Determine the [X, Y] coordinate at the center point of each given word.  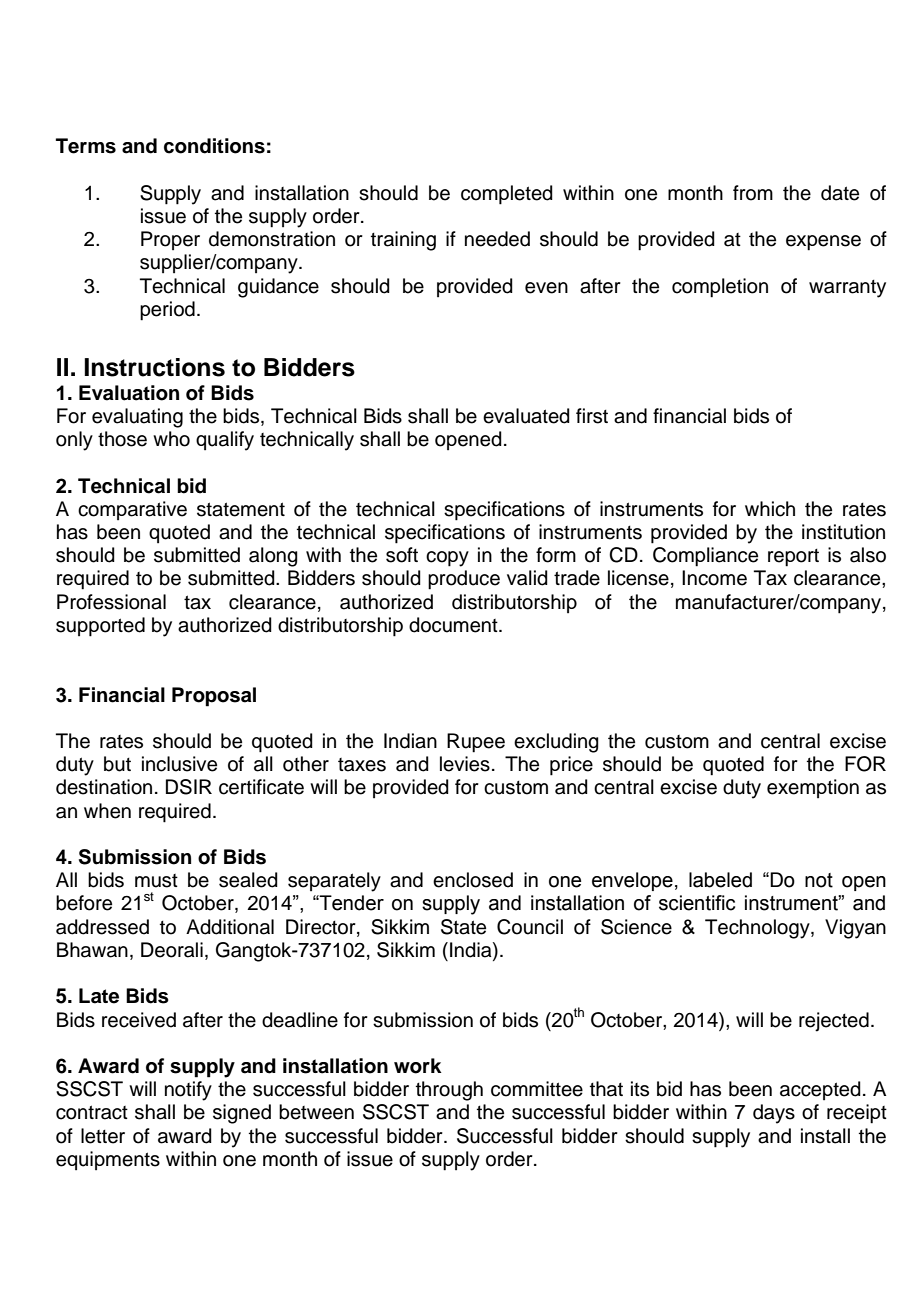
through [449, 1091]
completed [507, 195]
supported [100, 627]
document [454, 625]
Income [714, 578]
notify [188, 1091]
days [774, 1114]
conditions [214, 146]
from [753, 193]
